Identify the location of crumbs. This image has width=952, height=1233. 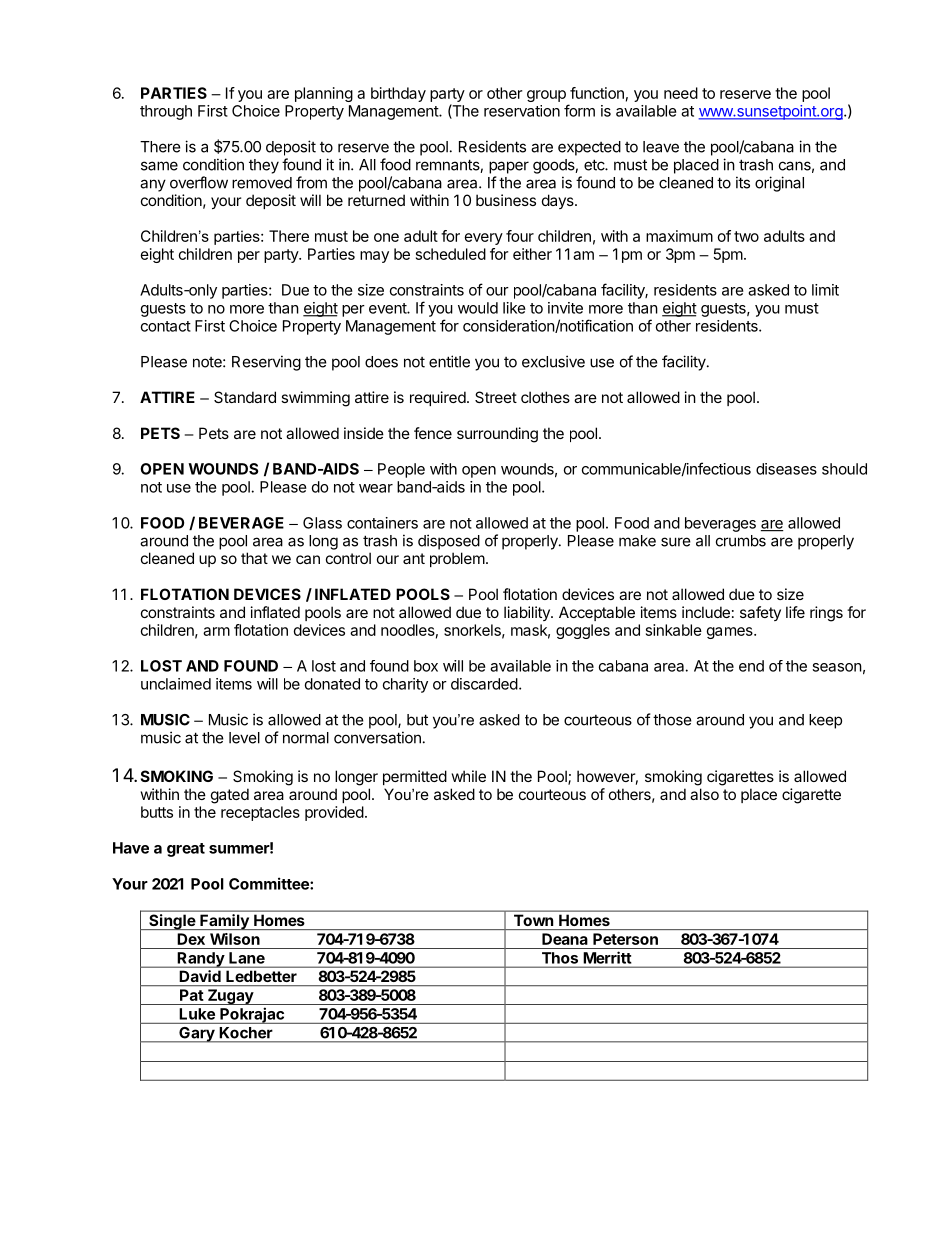
(741, 541).
